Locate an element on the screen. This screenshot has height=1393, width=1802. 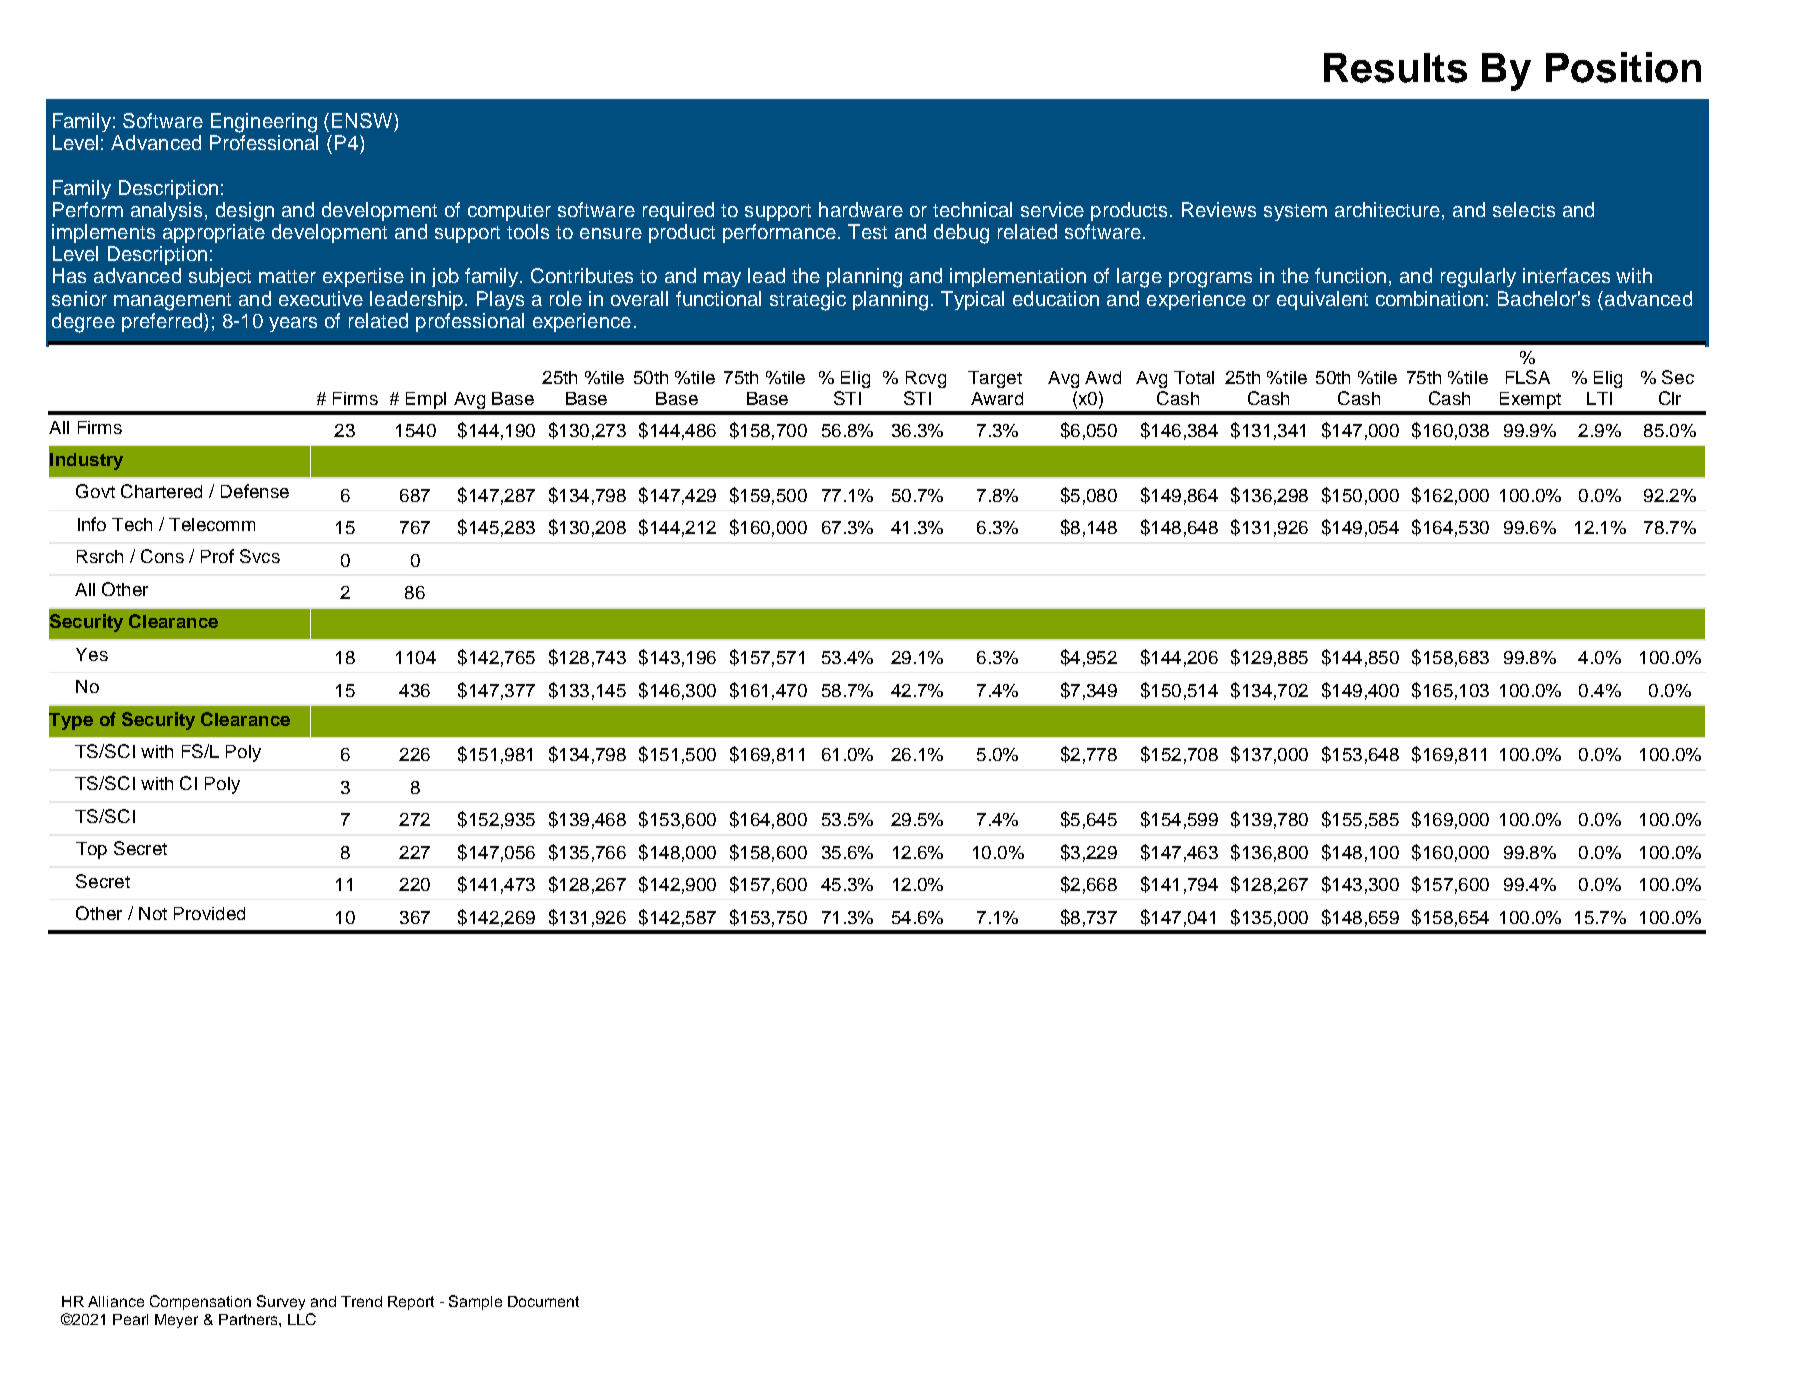
Award is located at coordinates (997, 398).
